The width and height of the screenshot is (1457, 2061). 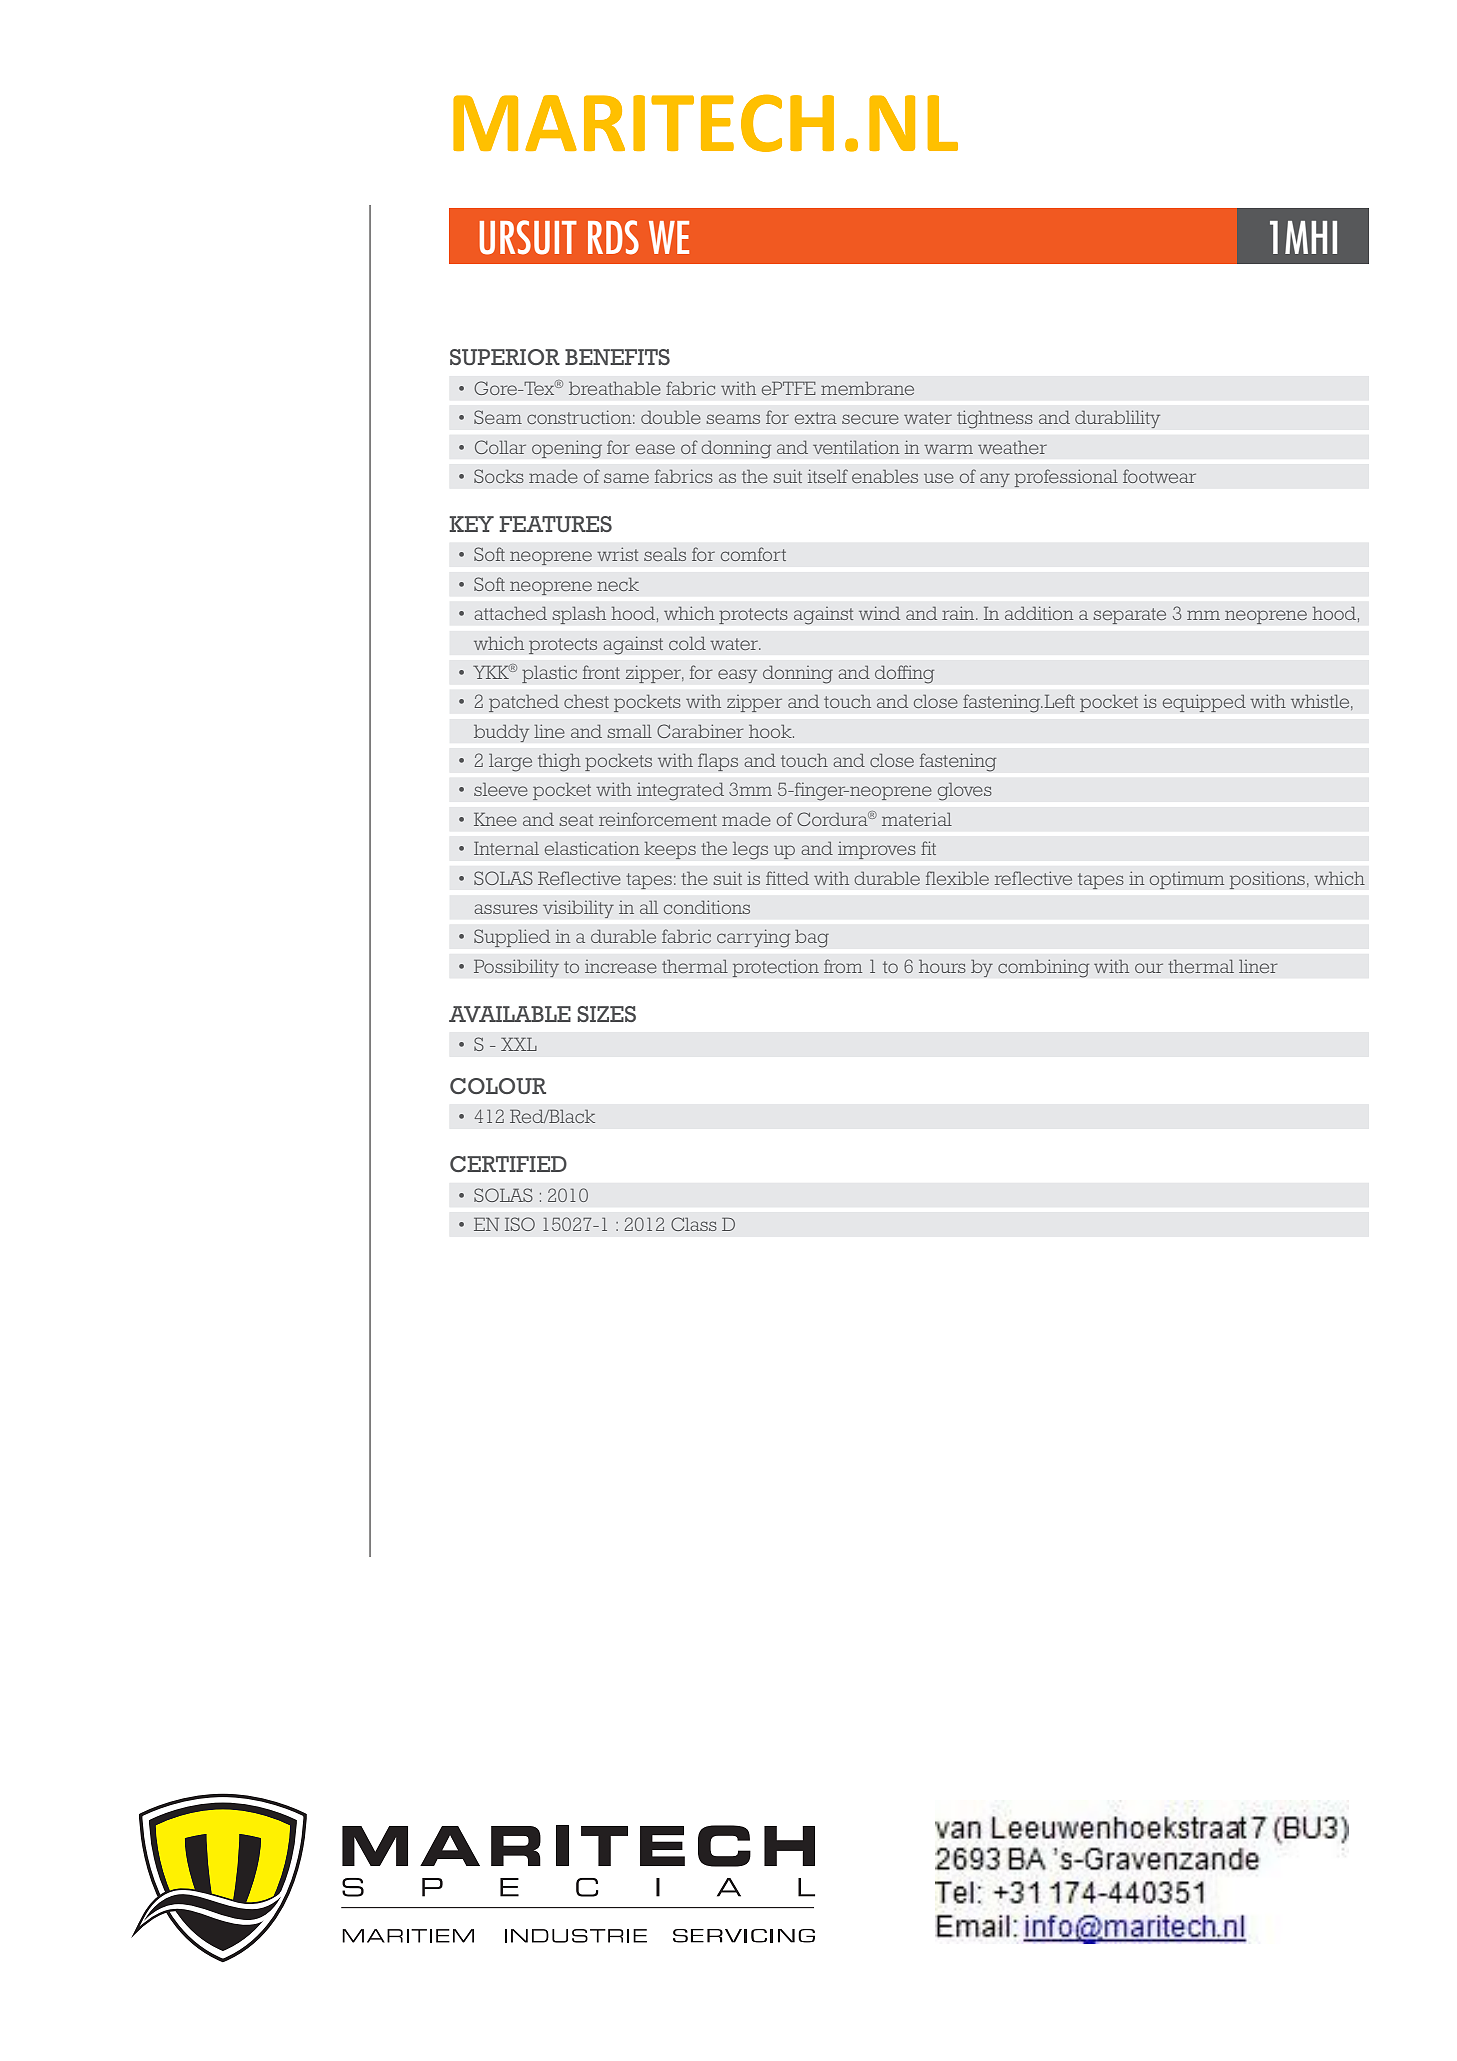 I want to click on tightness, so click(x=995, y=419).
